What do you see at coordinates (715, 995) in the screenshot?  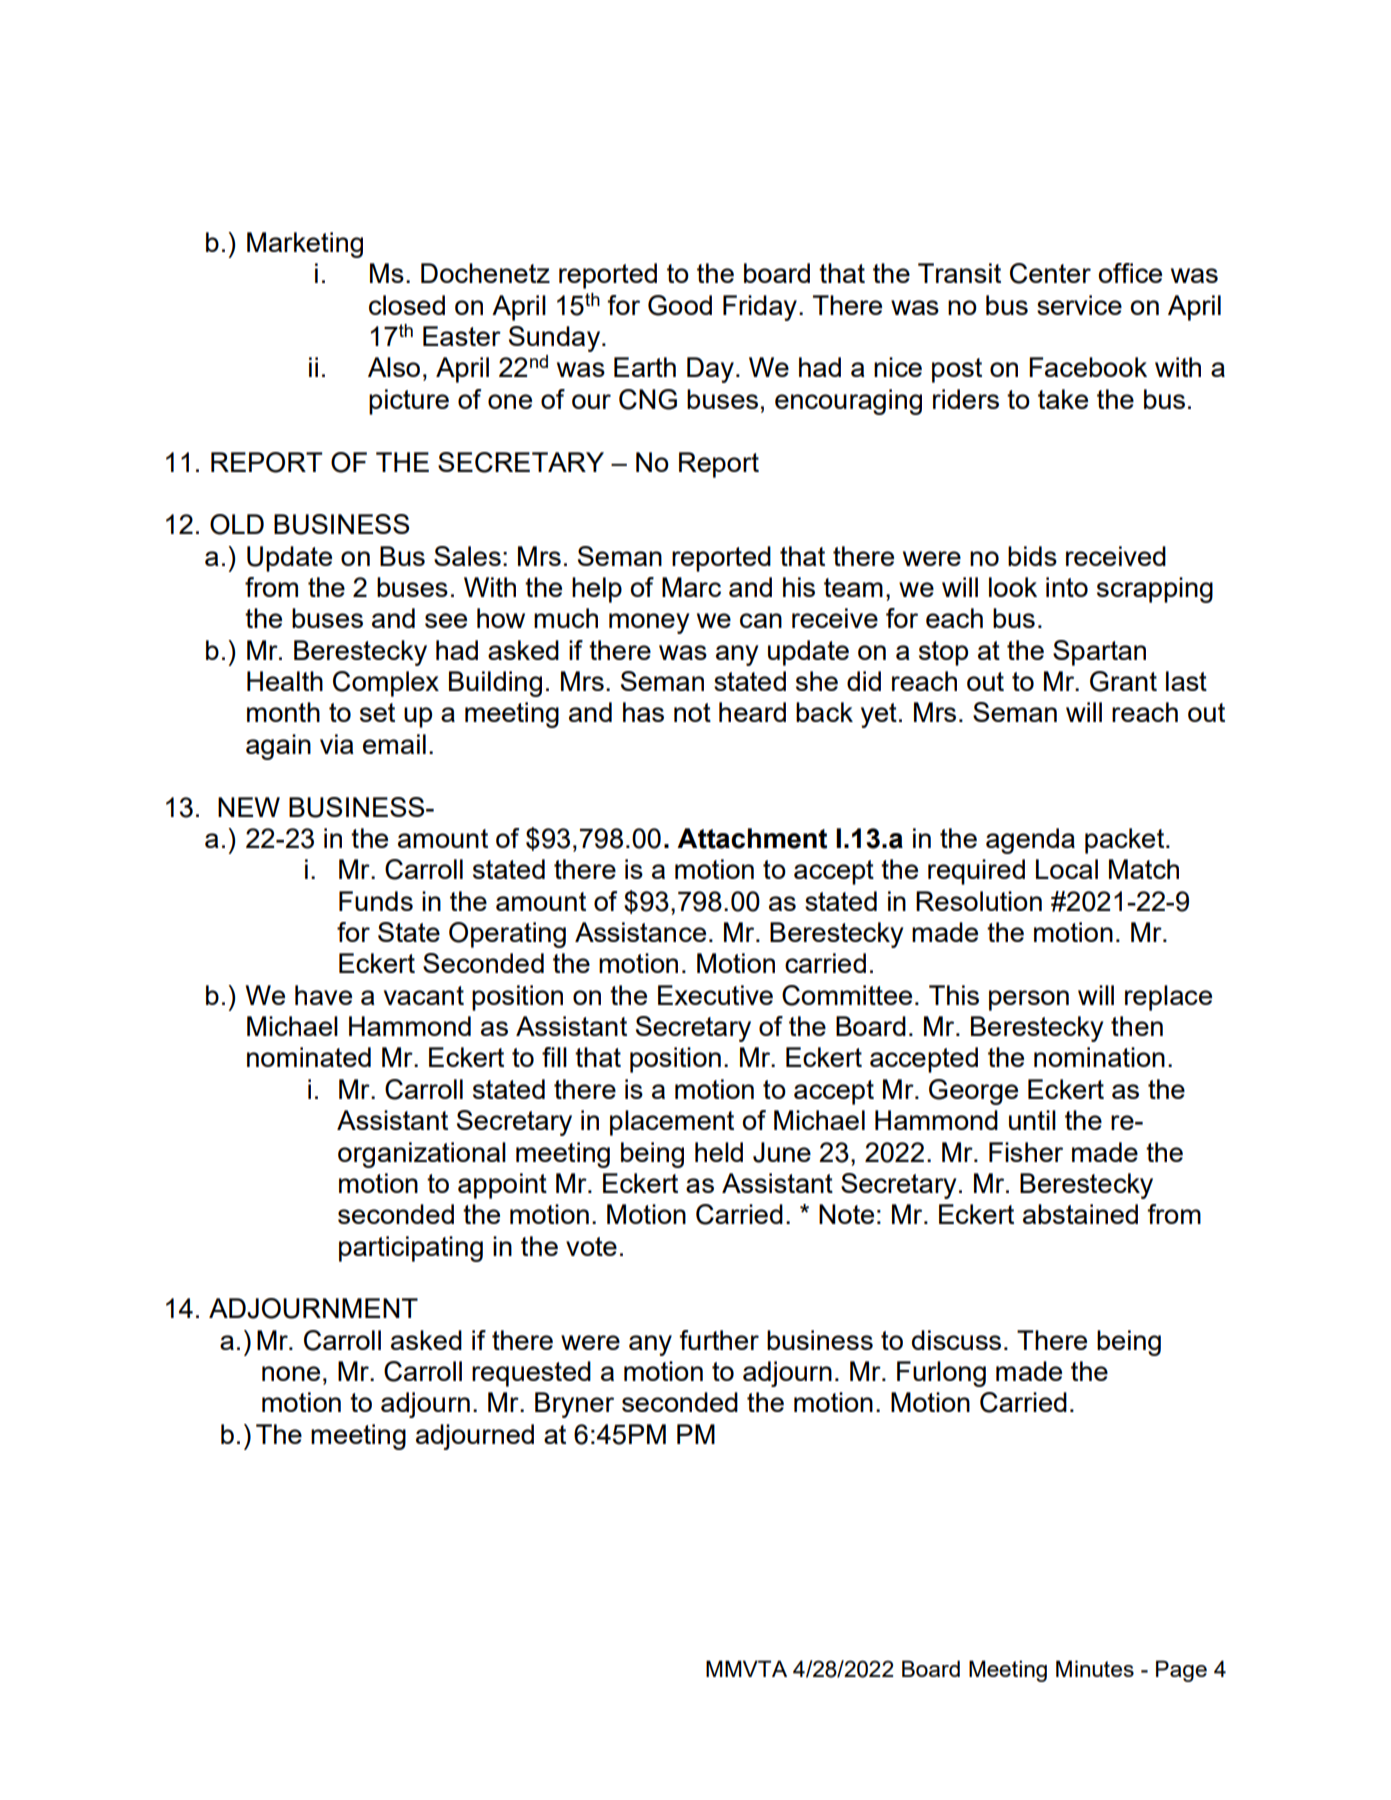 I see `Executive` at bounding box center [715, 995].
